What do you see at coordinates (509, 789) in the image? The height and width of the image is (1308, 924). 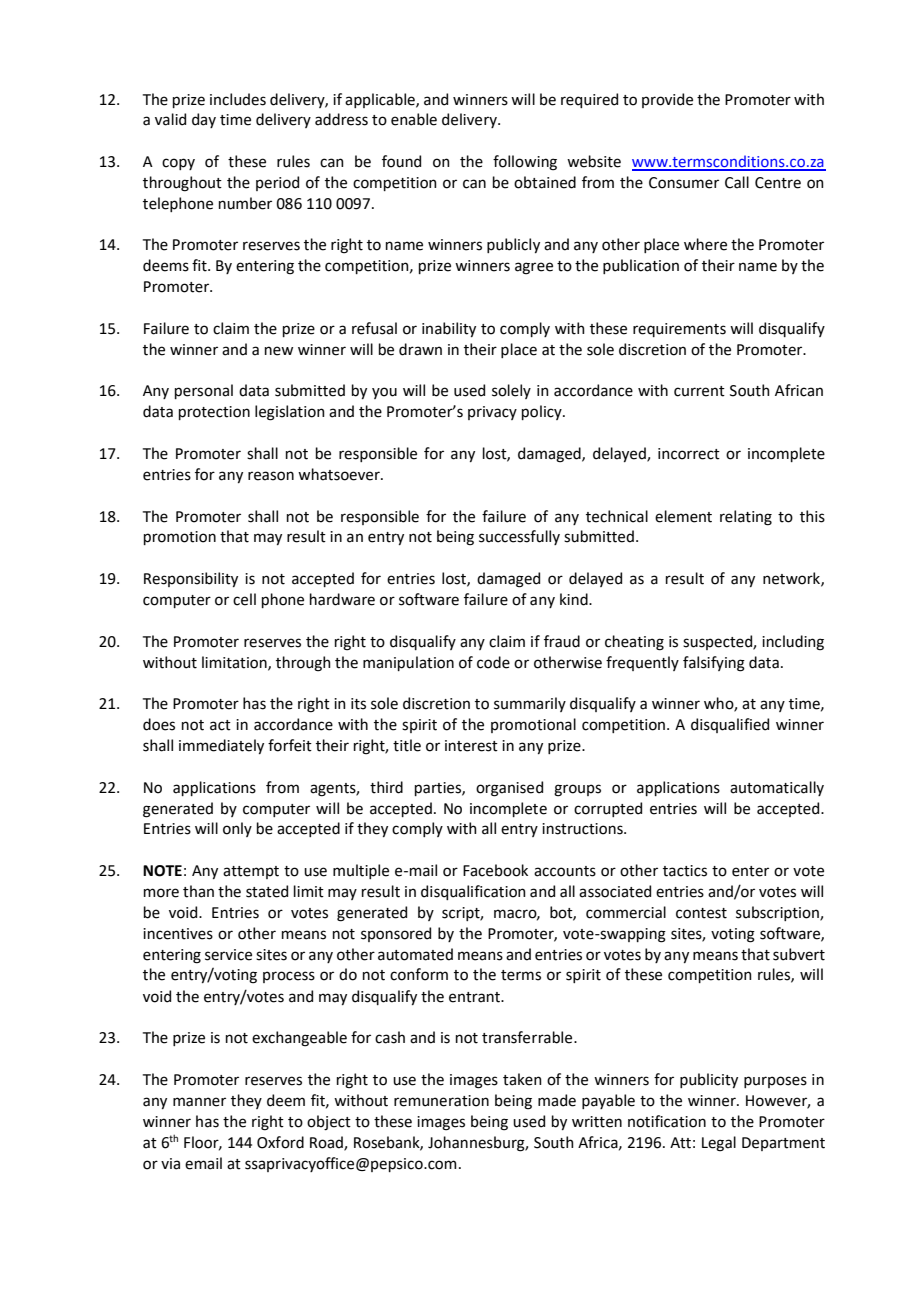 I see `organised` at bounding box center [509, 789].
